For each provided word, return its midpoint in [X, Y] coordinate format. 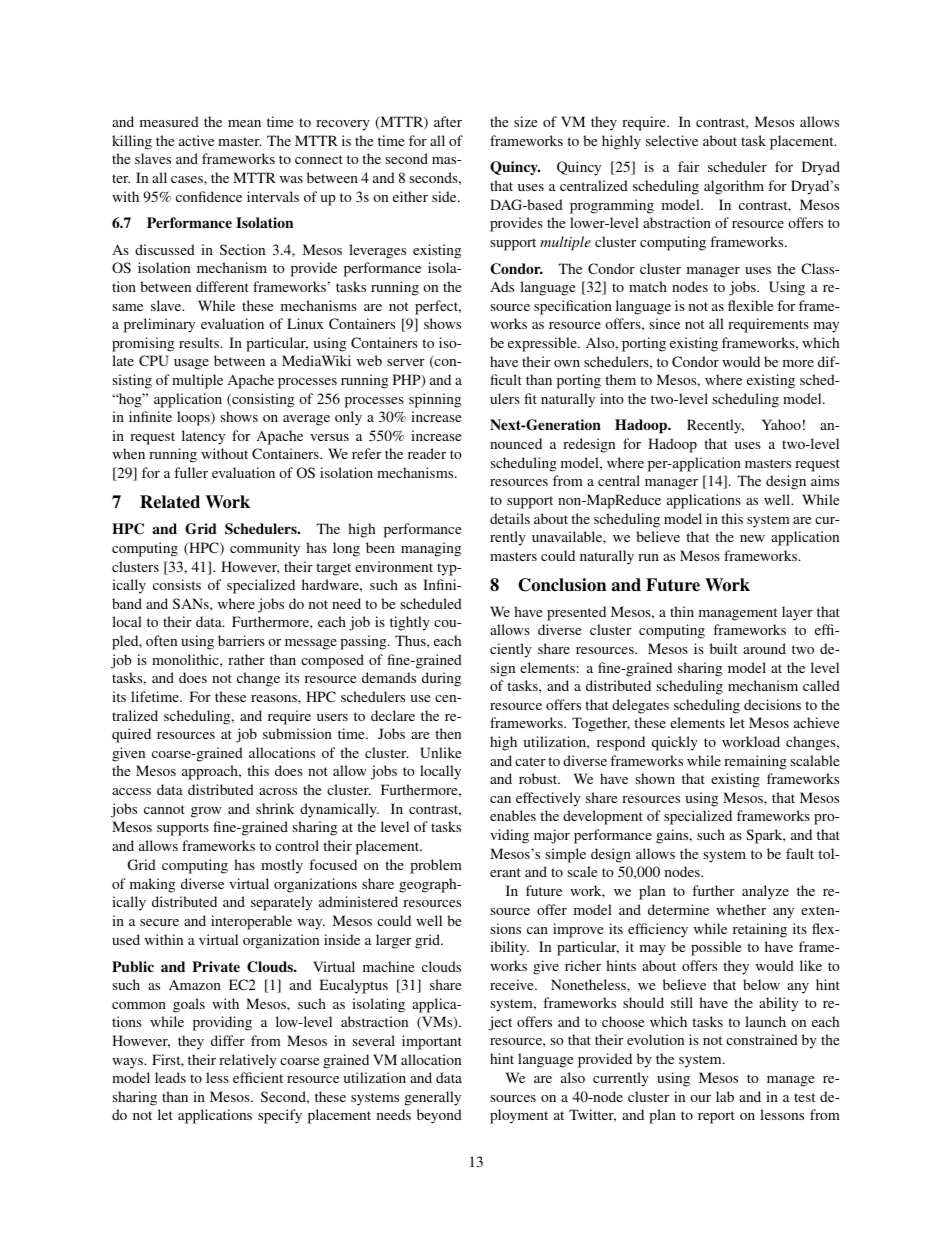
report [716, 1117]
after [448, 121]
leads [170, 1077]
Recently [715, 426]
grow [206, 812]
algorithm [734, 187]
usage [191, 364]
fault [800, 853]
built [723, 648]
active [196, 140]
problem [436, 866]
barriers [241, 640]
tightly [410, 623]
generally [433, 1098]
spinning [435, 400]
